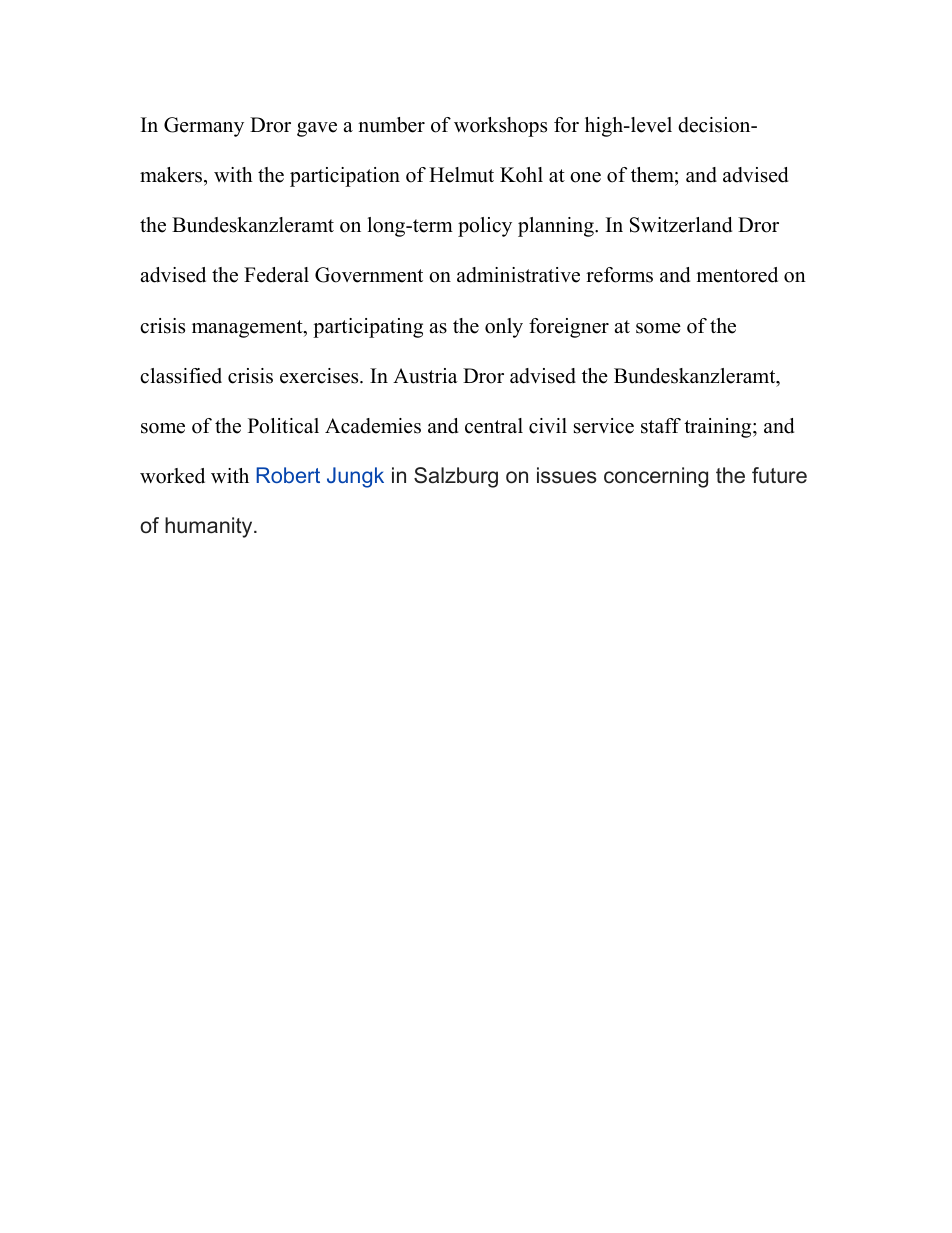  What do you see at coordinates (661, 426) in the image?
I see `staff` at bounding box center [661, 426].
